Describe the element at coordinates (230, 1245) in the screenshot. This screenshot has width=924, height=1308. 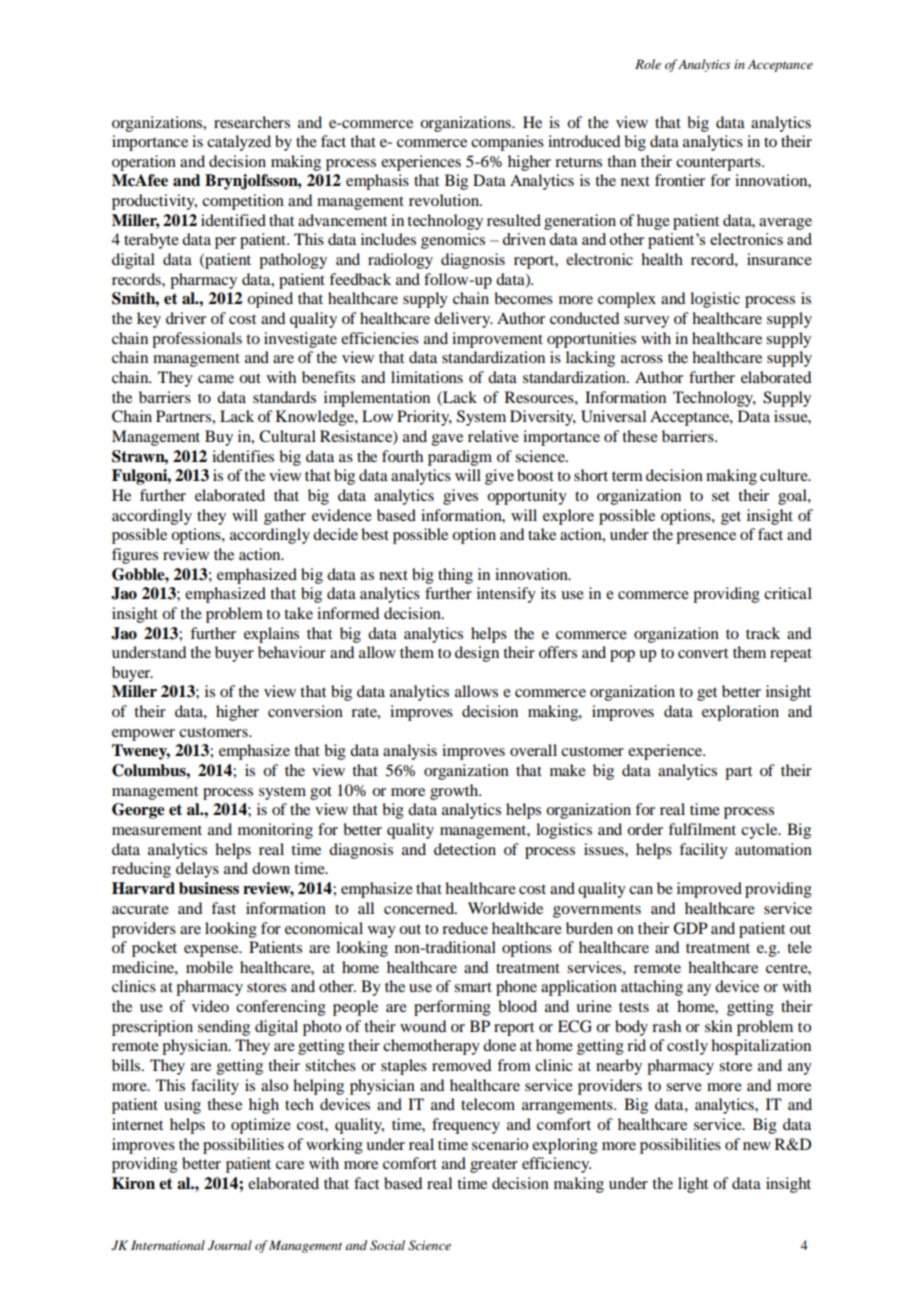
I see `Journal` at that location.
